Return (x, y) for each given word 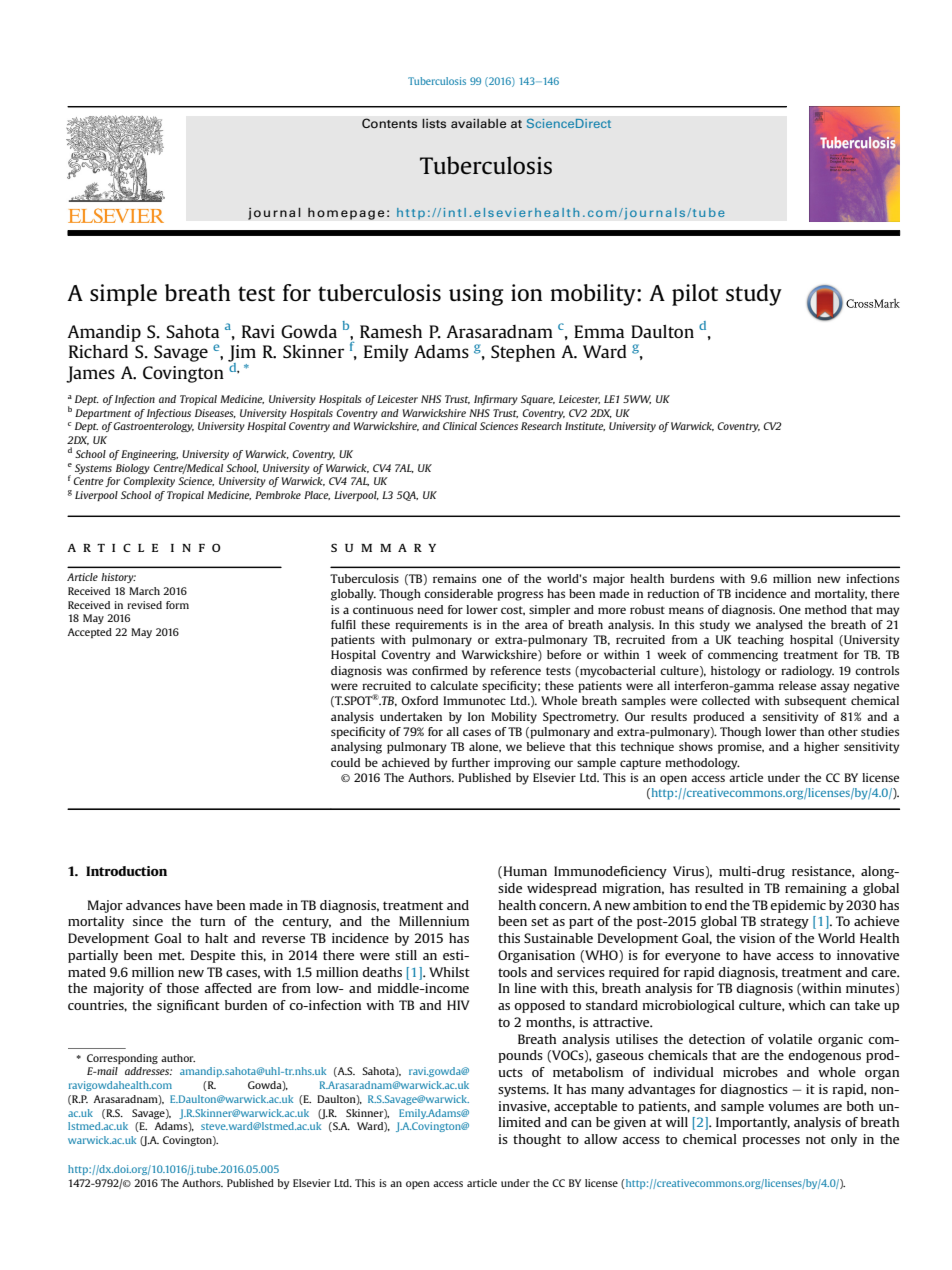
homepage (346, 213)
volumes (793, 1106)
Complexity (149, 482)
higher (821, 748)
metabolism (588, 1072)
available (479, 123)
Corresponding (122, 1059)
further (471, 762)
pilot (695, 295)
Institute (585, 426)
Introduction (126, 871)
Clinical (460, 426)
